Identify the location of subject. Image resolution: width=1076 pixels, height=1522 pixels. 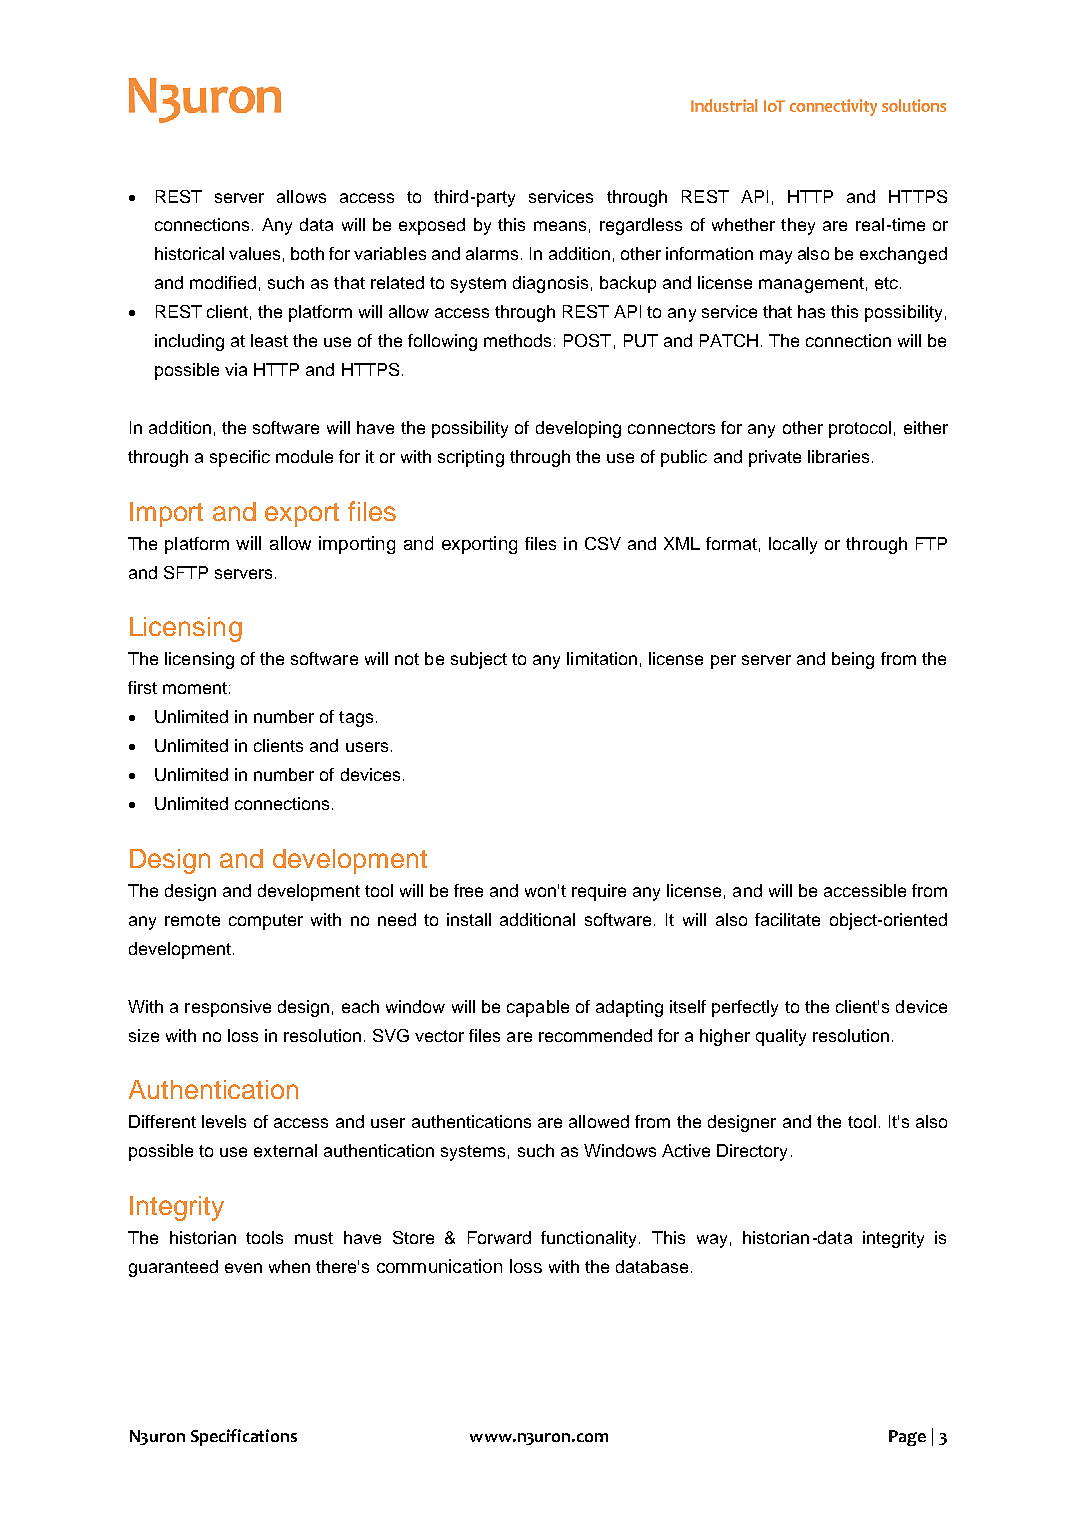
(479, 660).
